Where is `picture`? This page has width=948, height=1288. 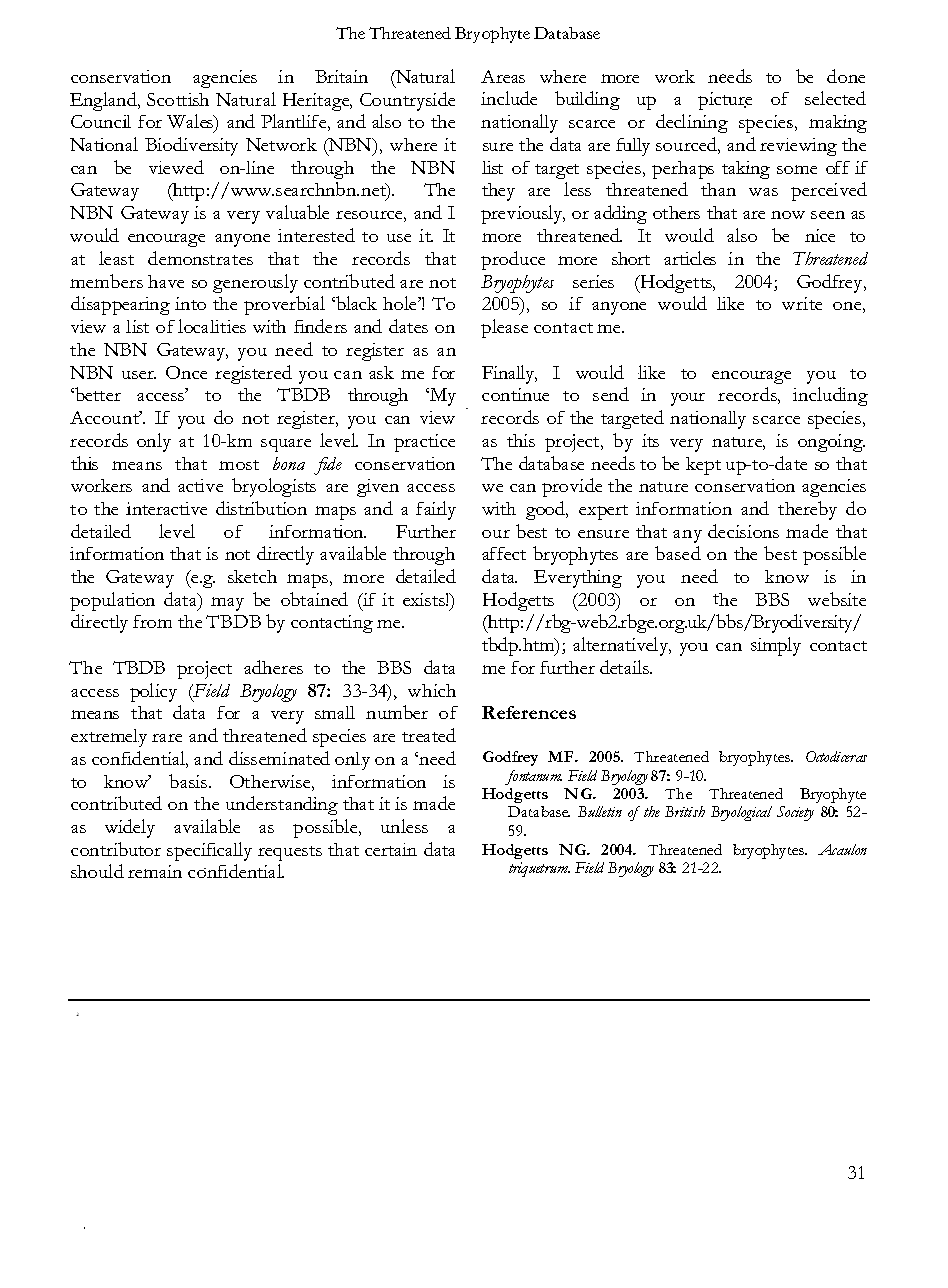
picture is located at coordinates (725, 101).
